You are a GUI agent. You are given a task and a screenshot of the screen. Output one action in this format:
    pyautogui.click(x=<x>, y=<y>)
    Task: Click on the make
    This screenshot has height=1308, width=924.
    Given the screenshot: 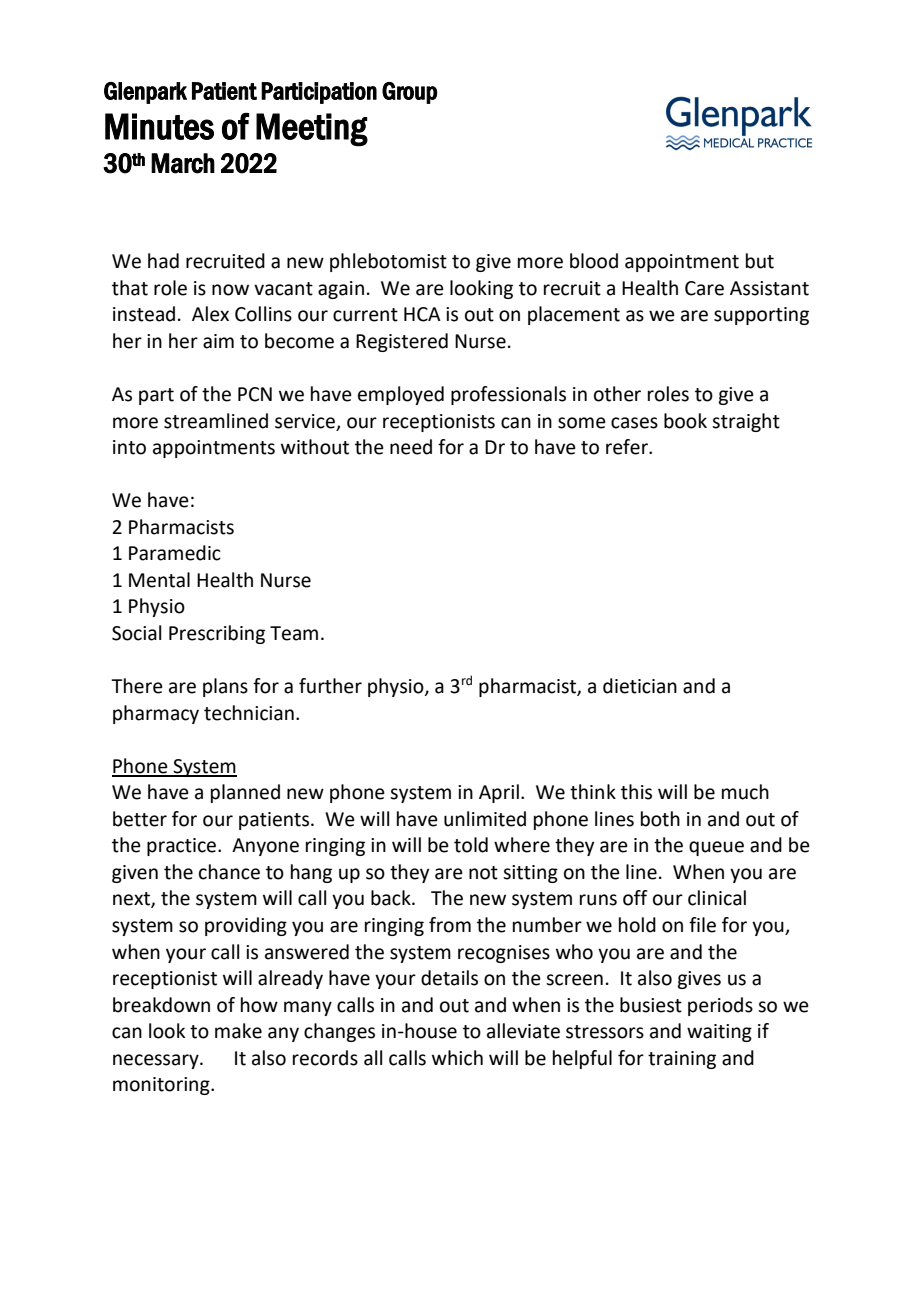 What is the action you would take?
    pyautogui.click(x=238, y=1031)
